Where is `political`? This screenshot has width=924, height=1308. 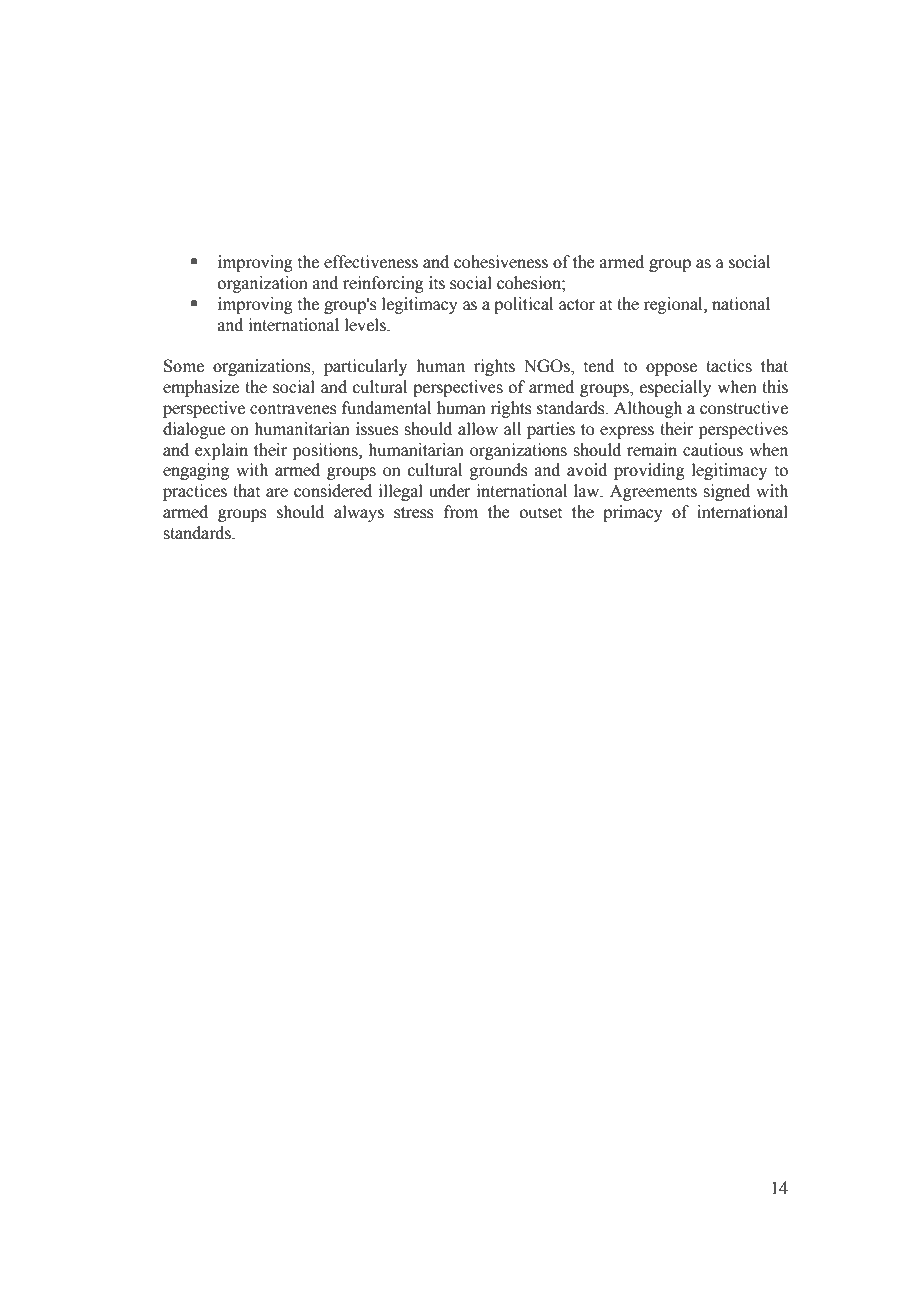
political is located at coordinates (523, 305).
